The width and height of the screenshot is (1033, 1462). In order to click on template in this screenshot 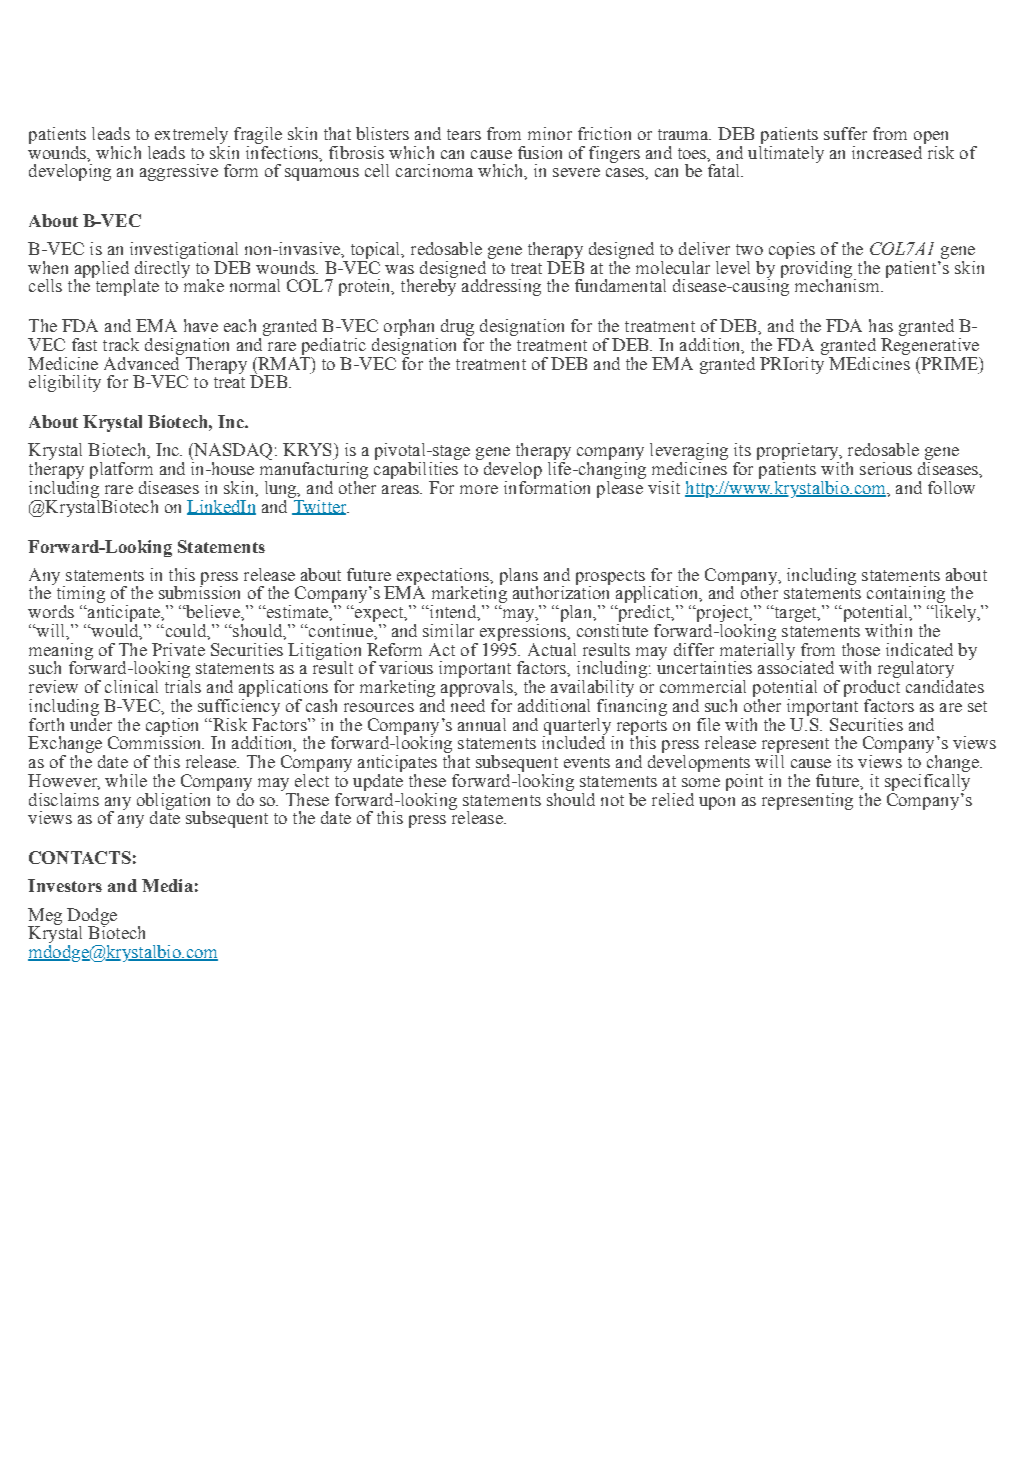, I will do `click(126, 286)`.
